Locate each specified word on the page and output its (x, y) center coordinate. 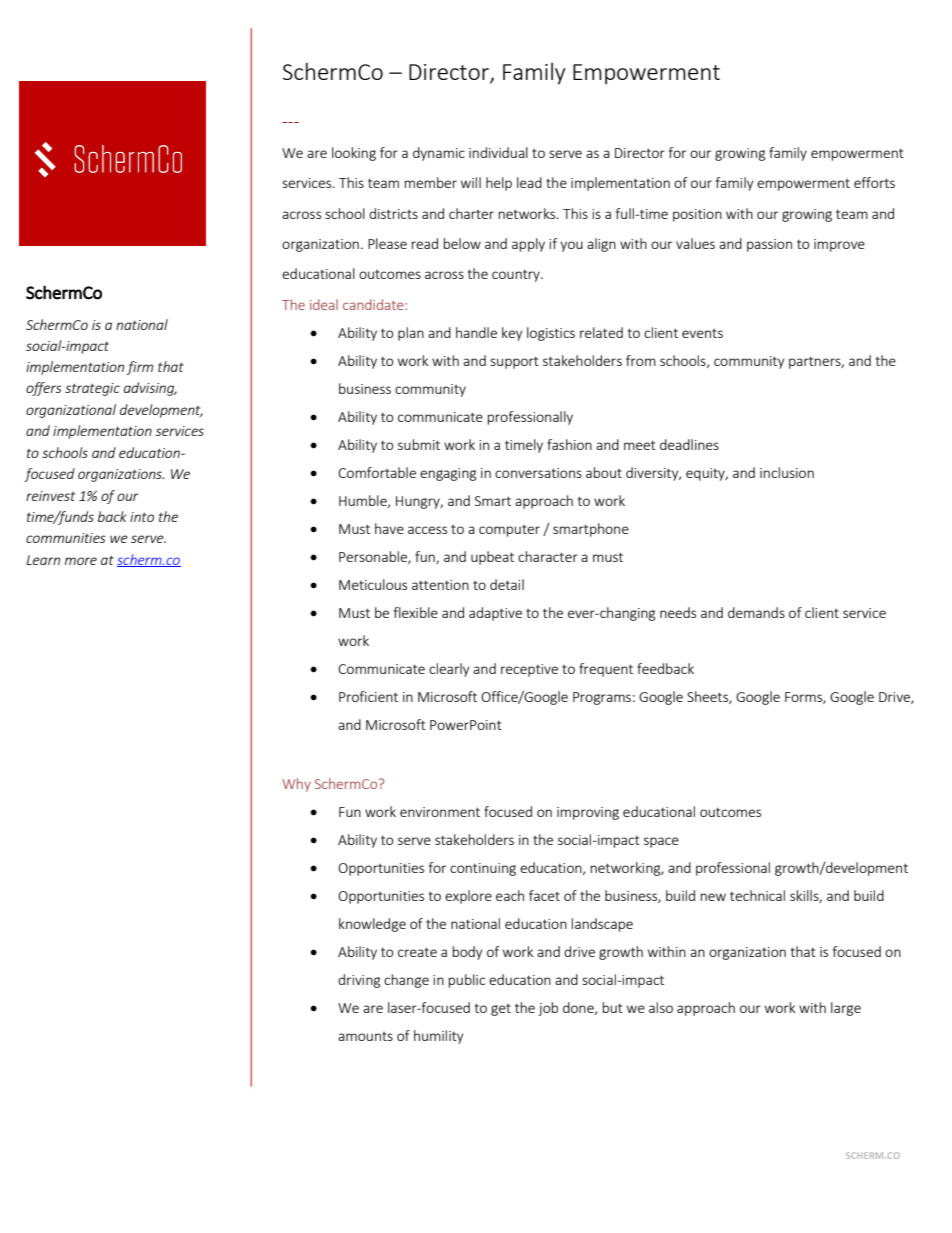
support (514, 362)
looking (354, 154)
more (81, 561)
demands (756, 612)
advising (150, 389)
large (846, 1009)
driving (359, 981)
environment (440, 812)
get (501, 1010)
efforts (874, 182)
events (702, 333)
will (471, 182)
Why (296, 785)
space (661, 842)
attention (440, 585)
